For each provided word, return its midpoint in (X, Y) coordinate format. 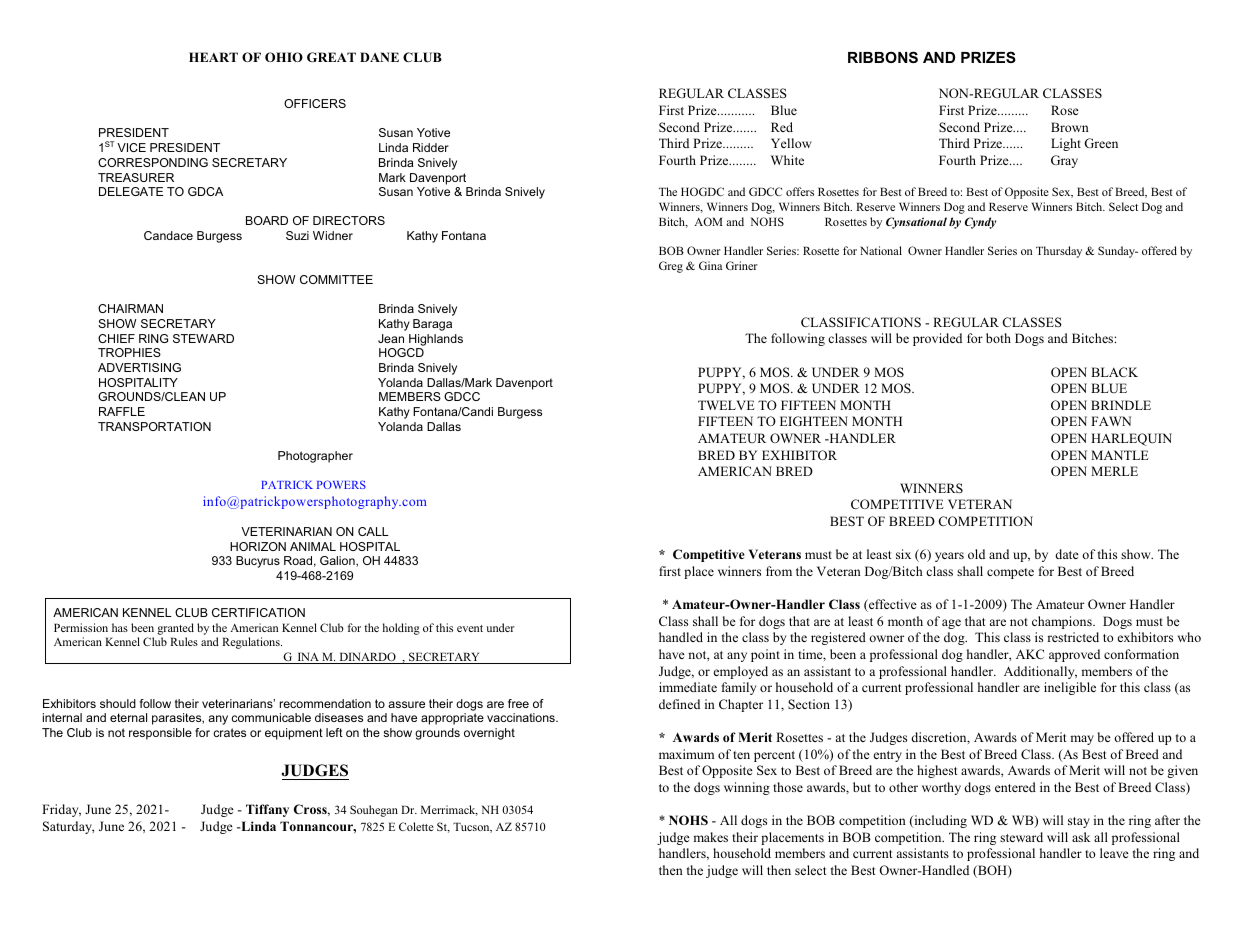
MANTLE (1120, 455)
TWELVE (726, 405)
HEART (213, 57)
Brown (1070, 127)
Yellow (791, 143)
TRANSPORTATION (154, 426)
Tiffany (267, 810)
